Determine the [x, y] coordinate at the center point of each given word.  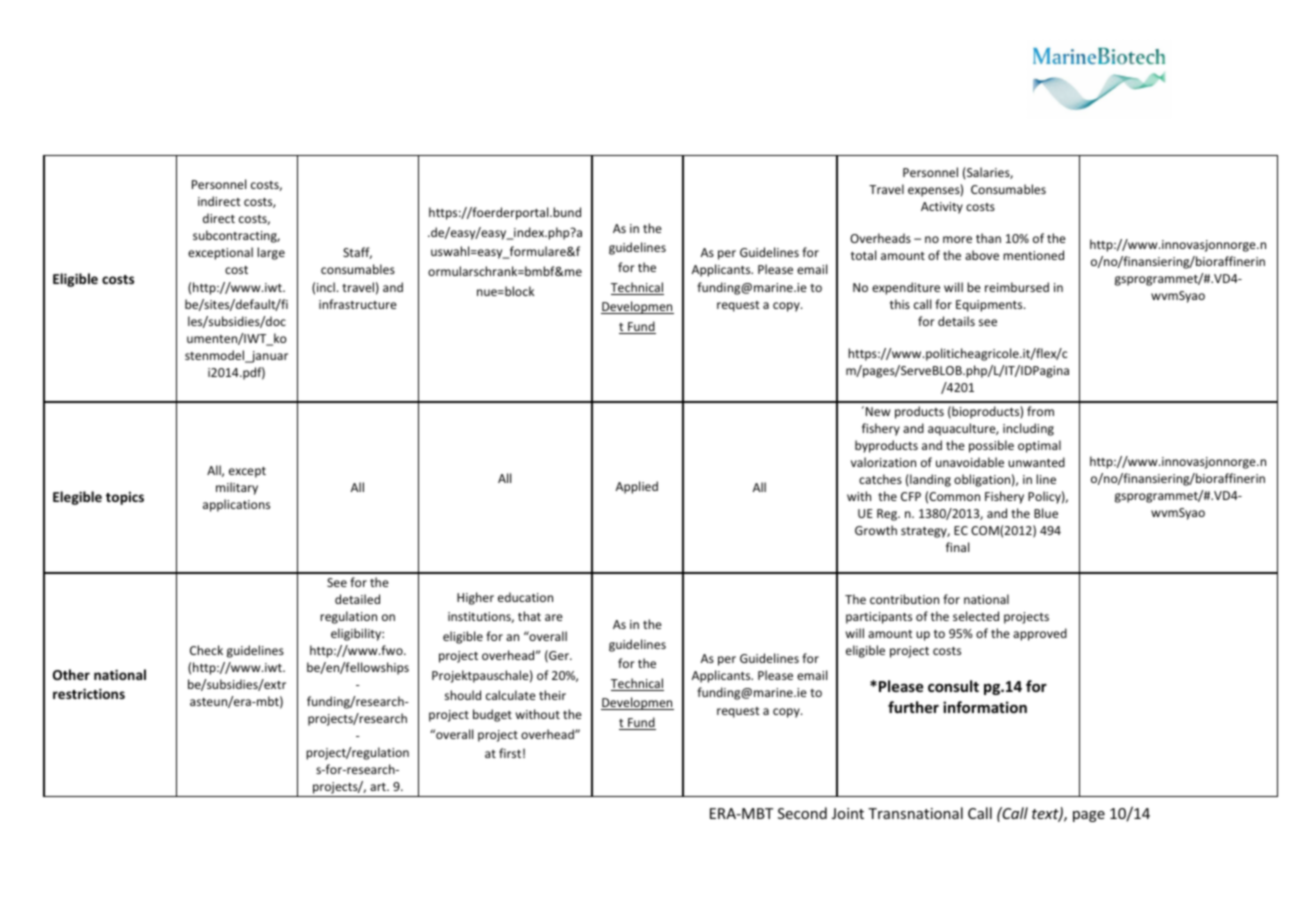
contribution [904, 599]
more [957, 239]
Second [802, 813]
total [863, 255]
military [237, 488]
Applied [637, 487]
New [878, 411]
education [525, 597]
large [271, 253]
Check [206, 650]
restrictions [89, 693]
